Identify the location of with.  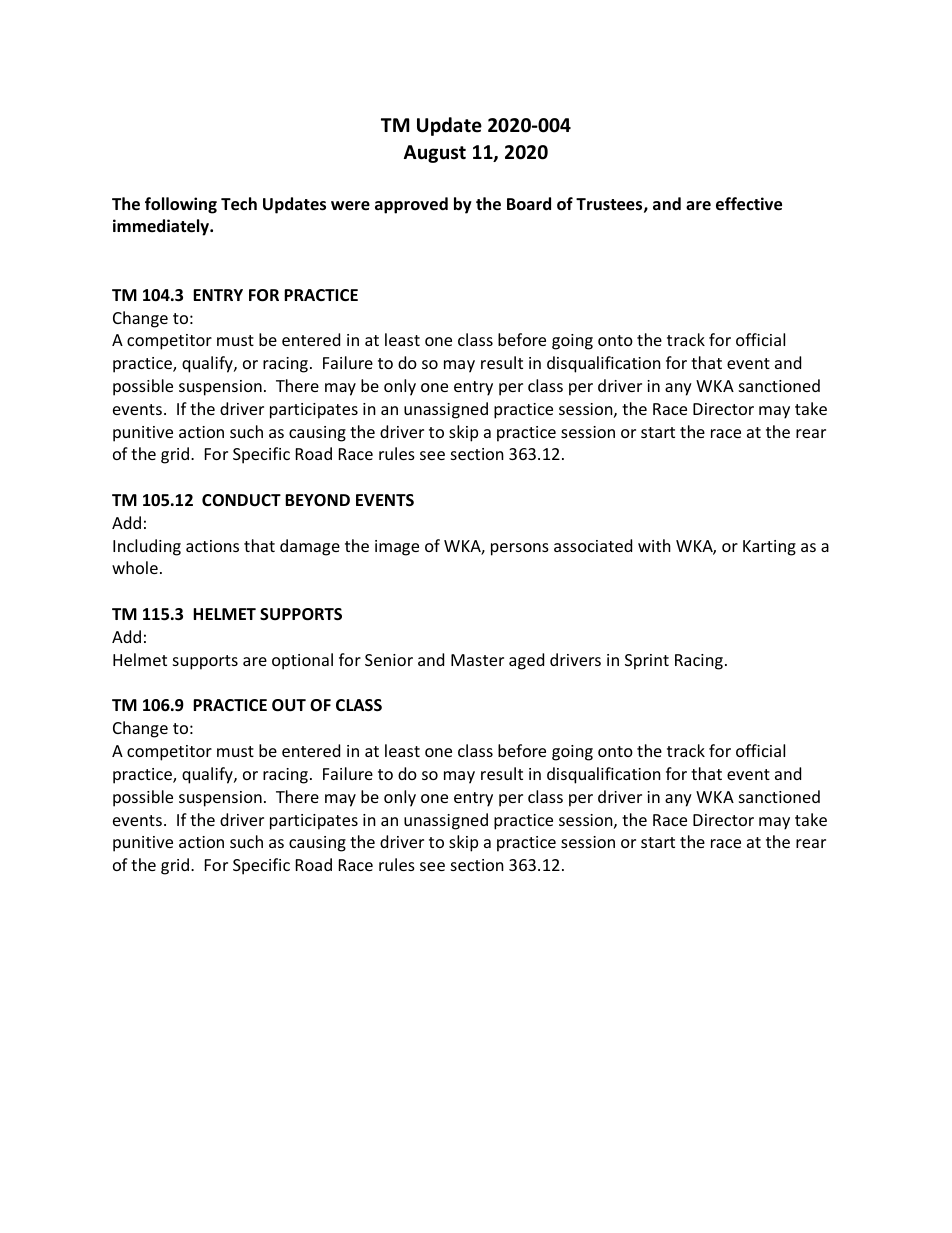
(654, 545).
